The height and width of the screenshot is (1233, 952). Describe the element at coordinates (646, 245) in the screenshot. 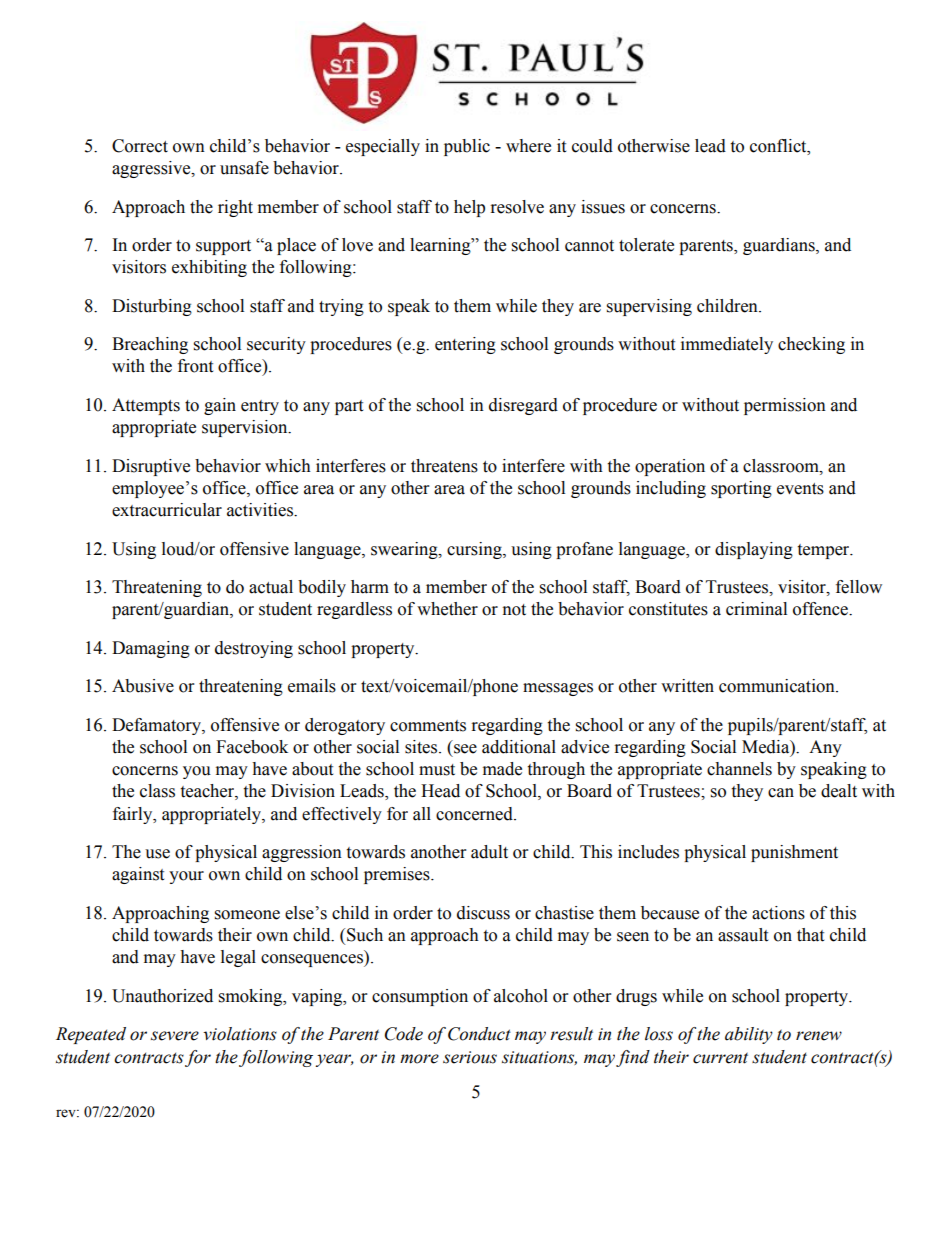

I see `tolerate` at that location.
